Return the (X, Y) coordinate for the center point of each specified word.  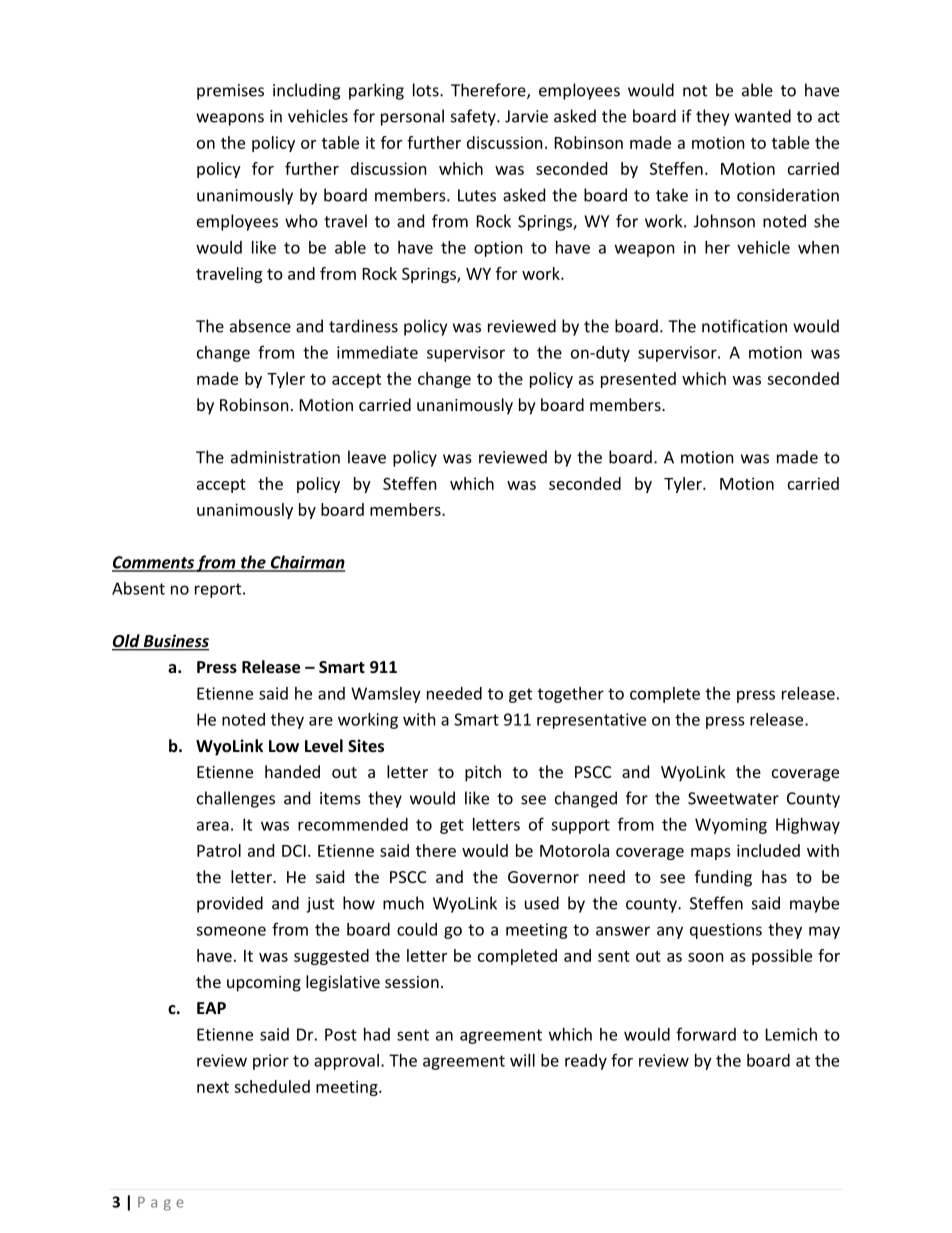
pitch (483, 773)
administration (285, 457)
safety (474, 117)
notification (744, 326)
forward (706, 1034)
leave (367, 457)
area (213, 826)
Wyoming (731, 826)
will (522, 1060)
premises (230, 92)
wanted (763, 116)
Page (161, 1204)
